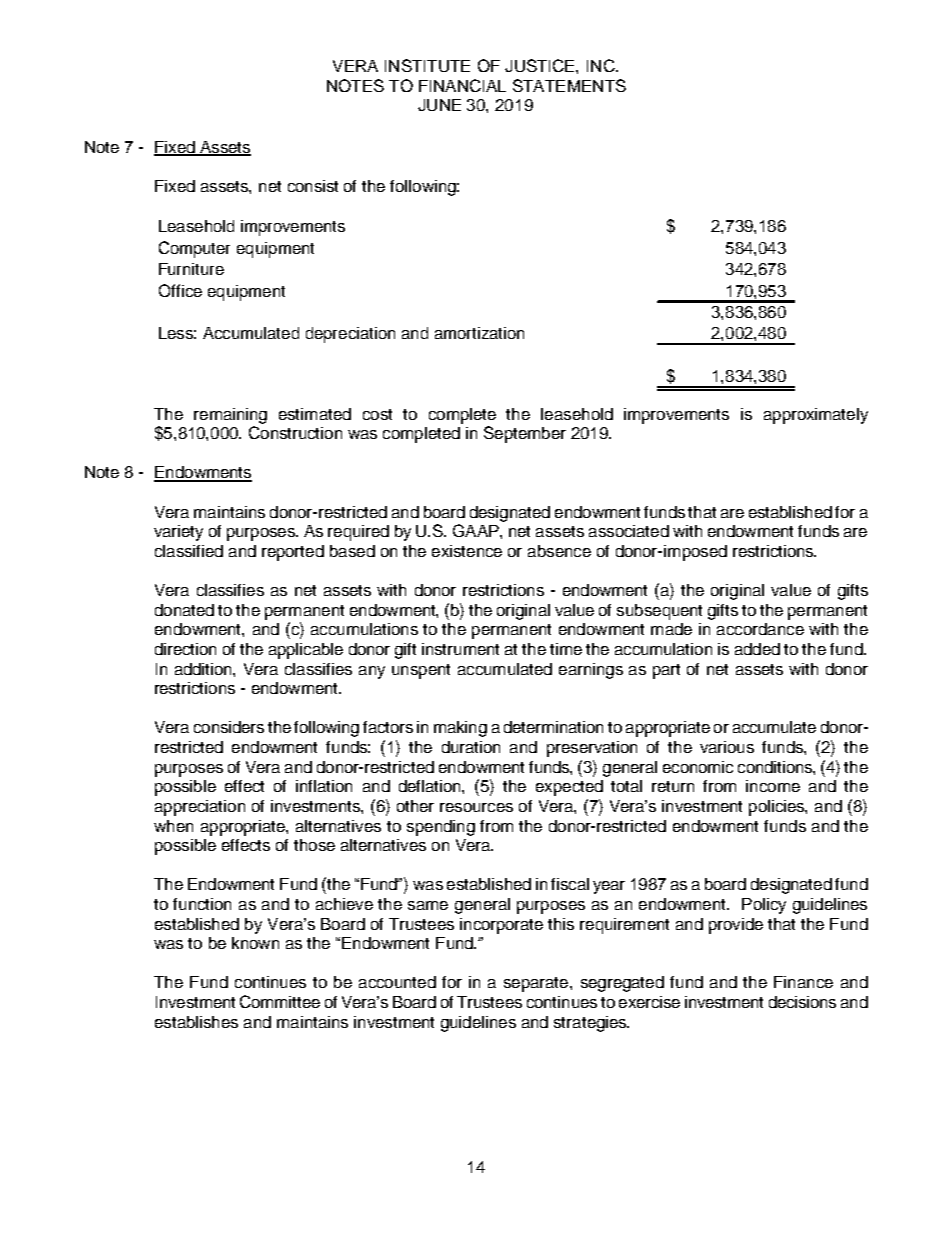 The height and width of the image is (1233, 952). I want to click on consist, so click(313, 186).
